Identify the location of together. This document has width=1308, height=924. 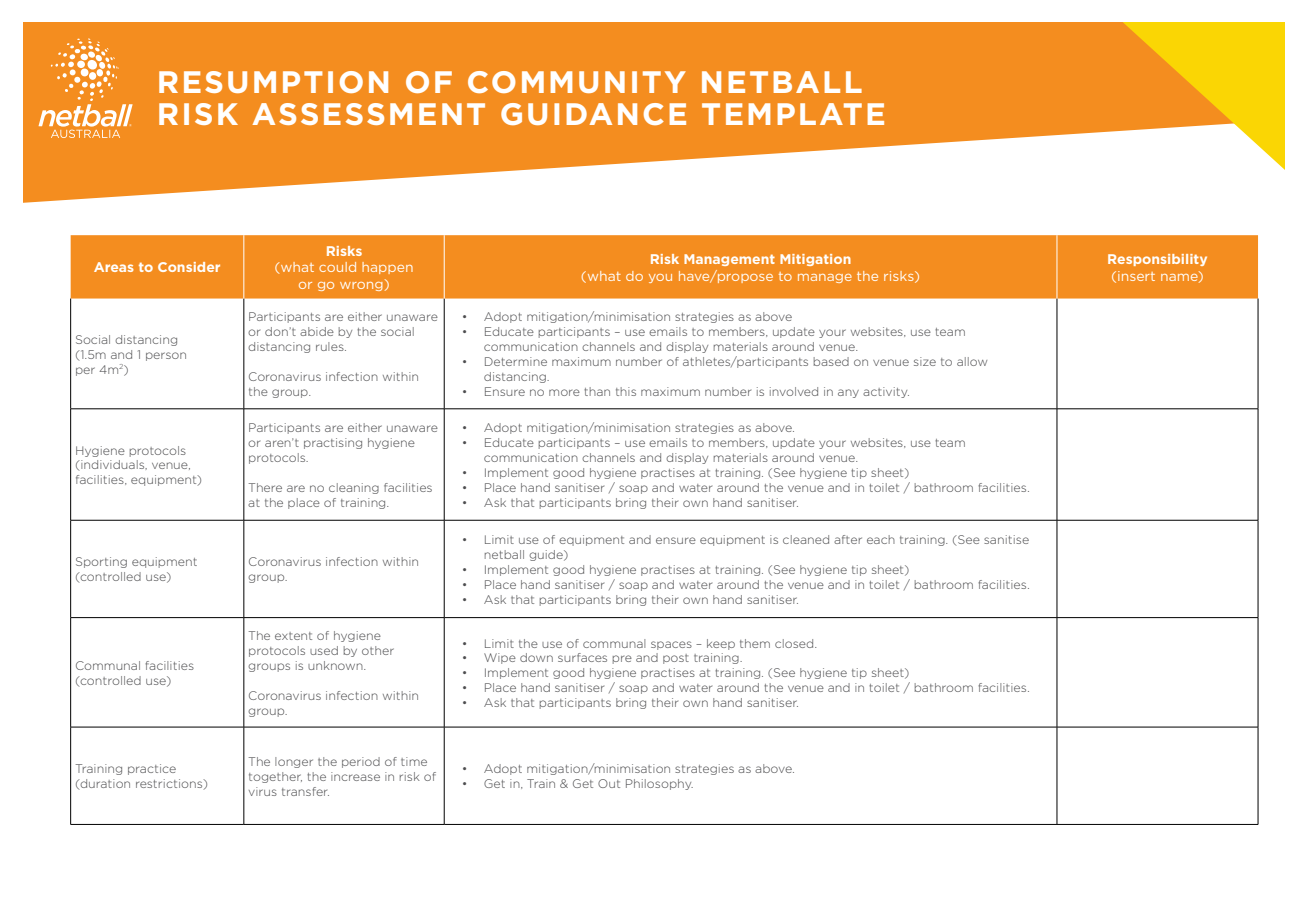
(275, 777).
